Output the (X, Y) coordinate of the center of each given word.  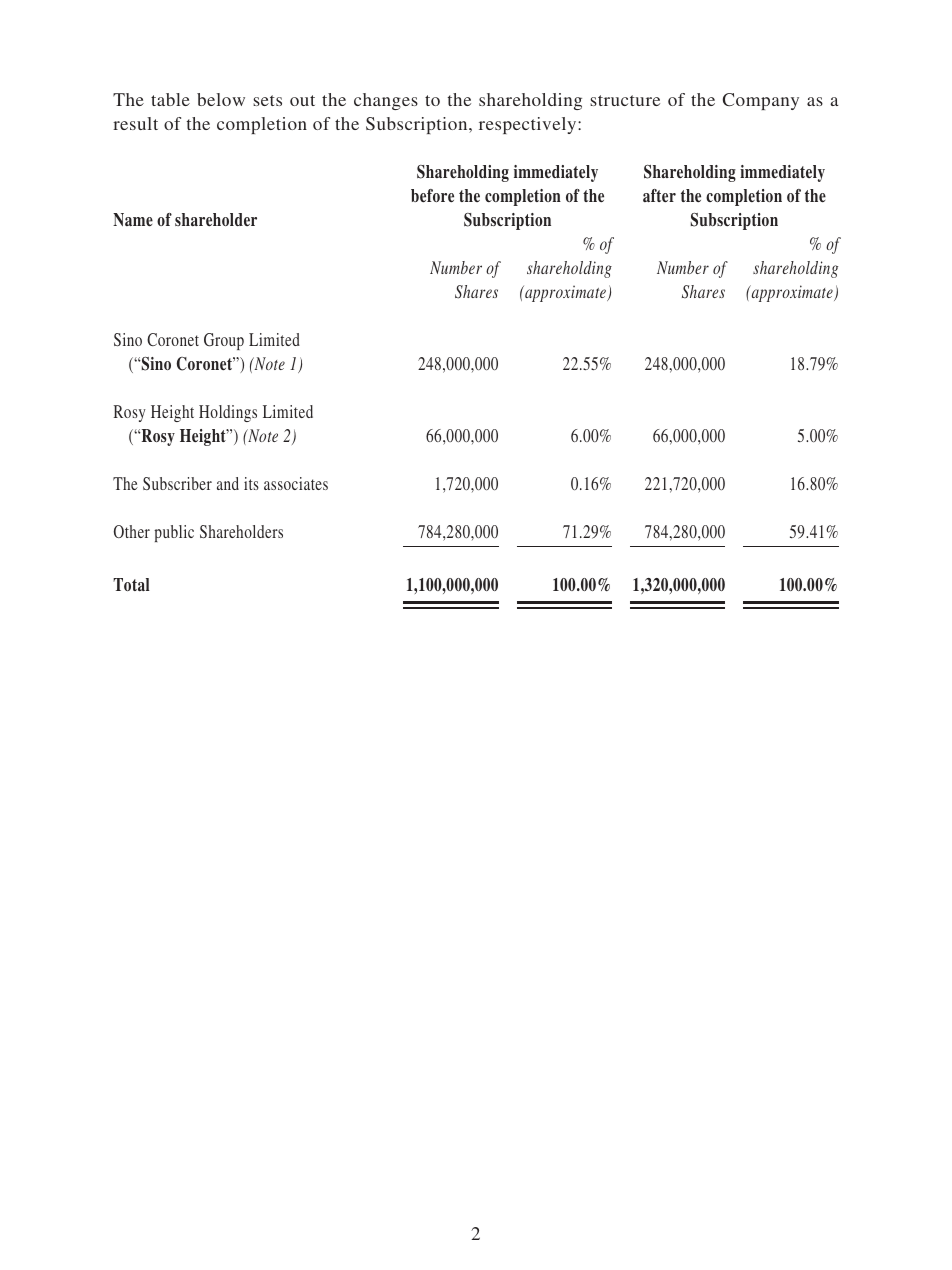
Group (224, 341)
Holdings (228, 413)
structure (625, 100)
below (221, 99)
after (659, 196)
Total (131, 584)
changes (386, 101)
